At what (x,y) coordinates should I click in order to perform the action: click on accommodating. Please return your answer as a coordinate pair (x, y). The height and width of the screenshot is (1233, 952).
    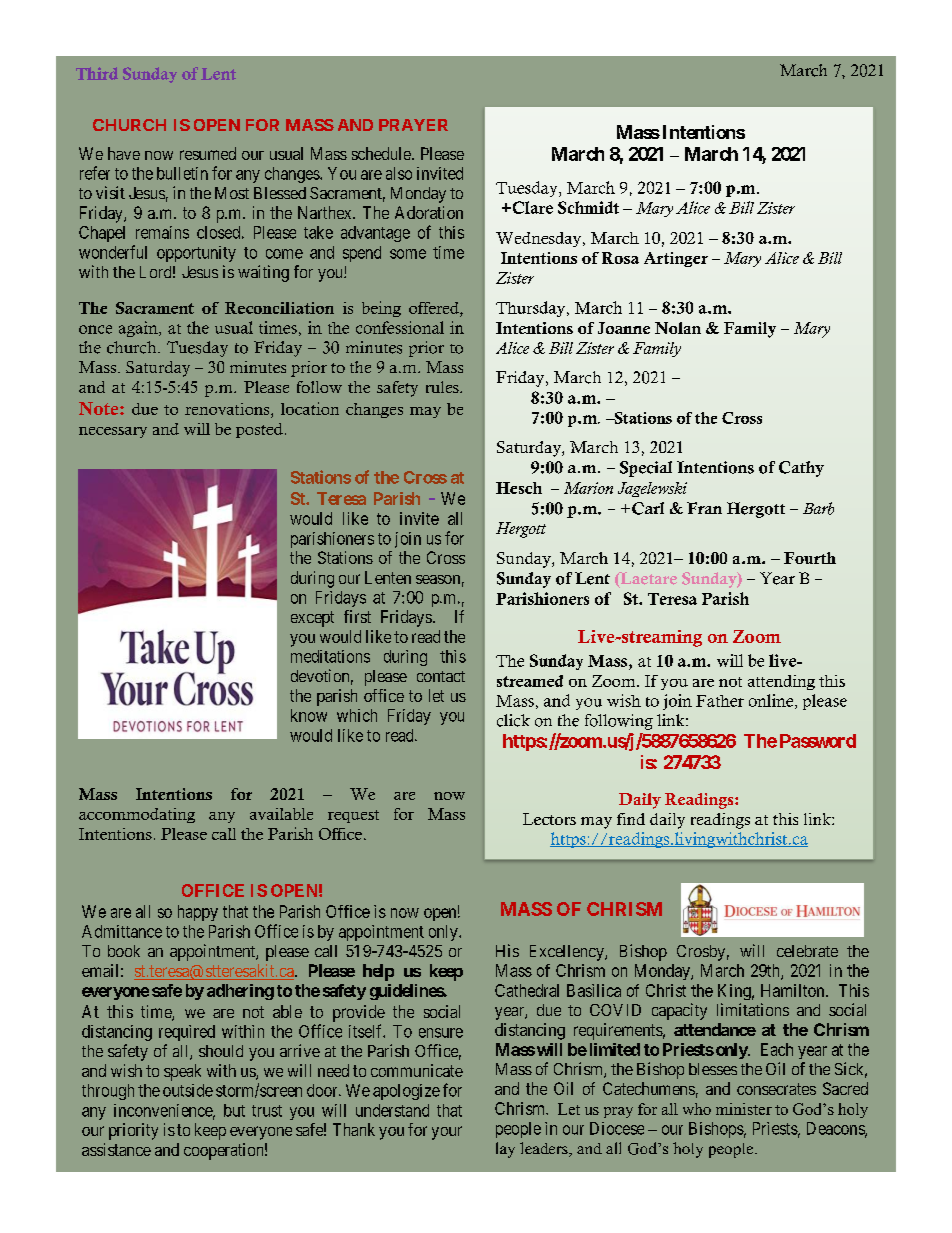
    Looking at the image, I should click on (137, 815).
